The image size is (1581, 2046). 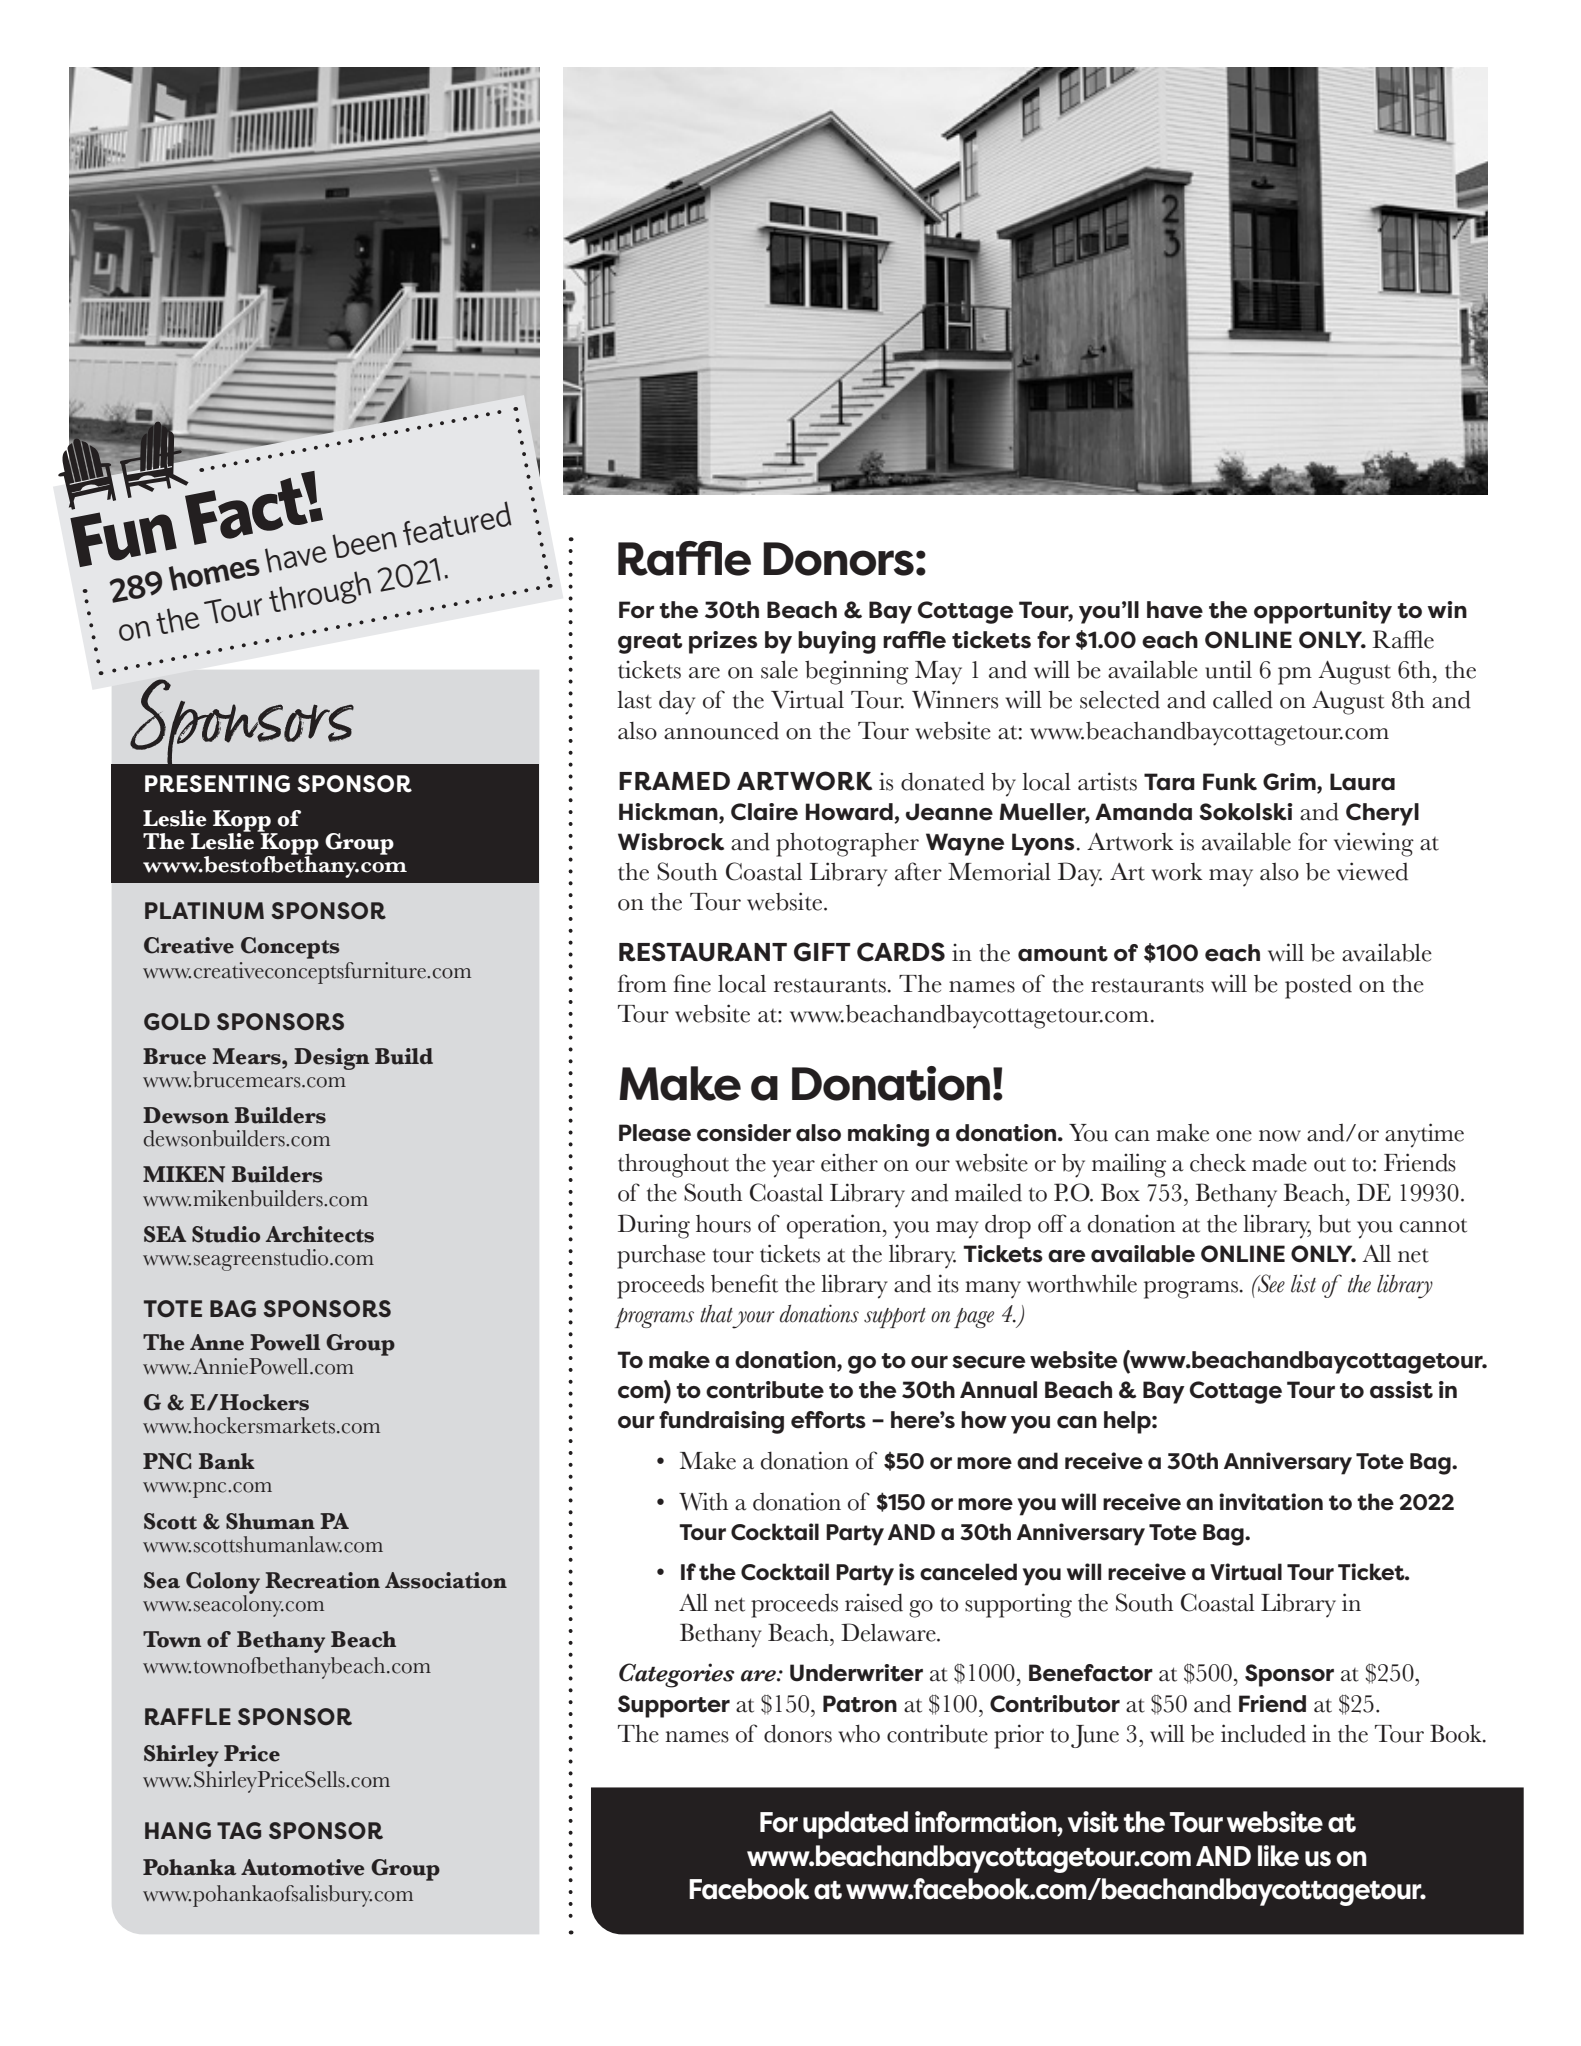 What do you see at coordinates (217, 784) in the screenshot?
I see `PRESENTING` at bounding box center [217, 784].
